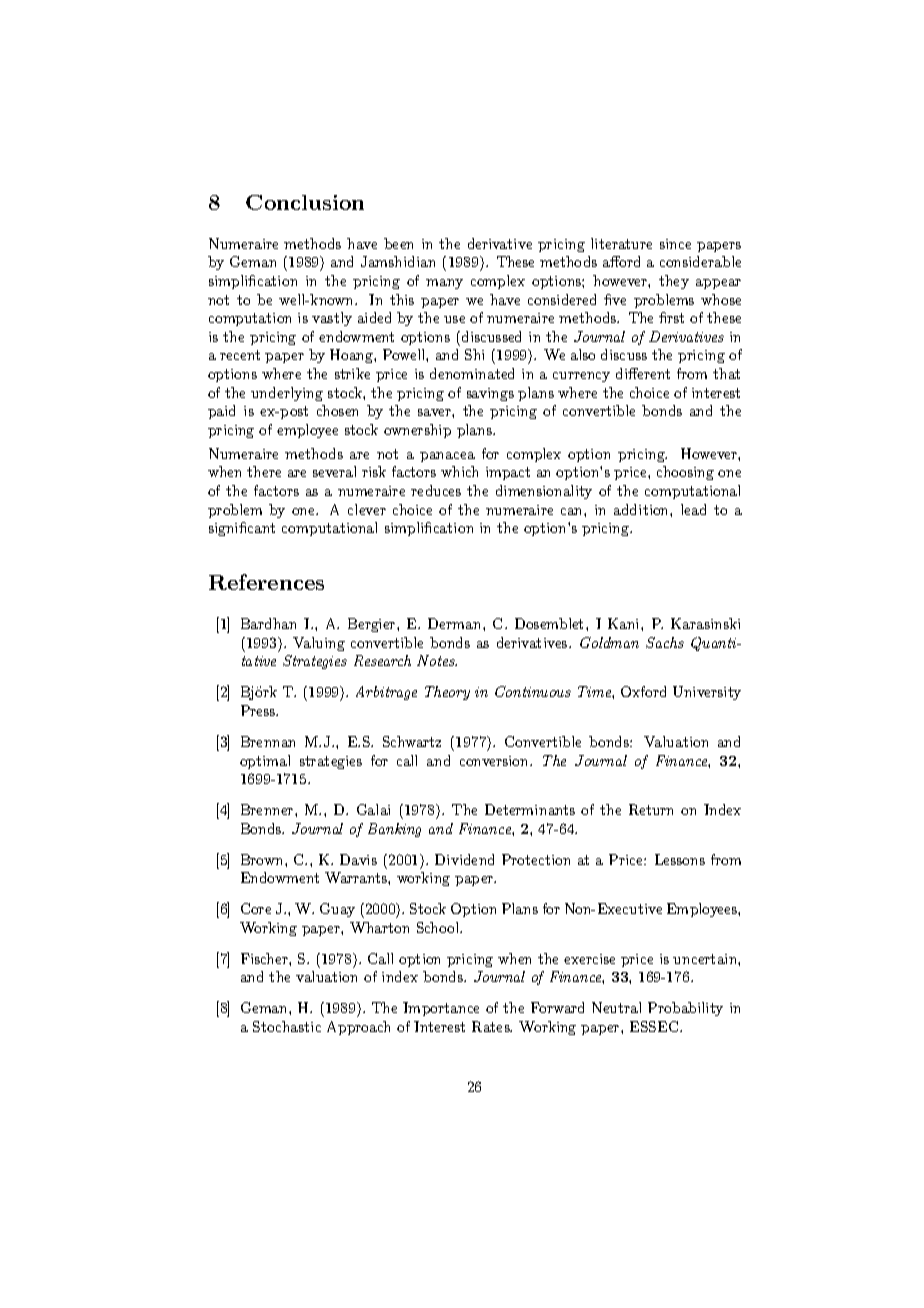 The width and height of the screenshot is (924, 1308). Describe the element at coordinates (268, 809) in the screenshot. I see `Brenner` at that location.
